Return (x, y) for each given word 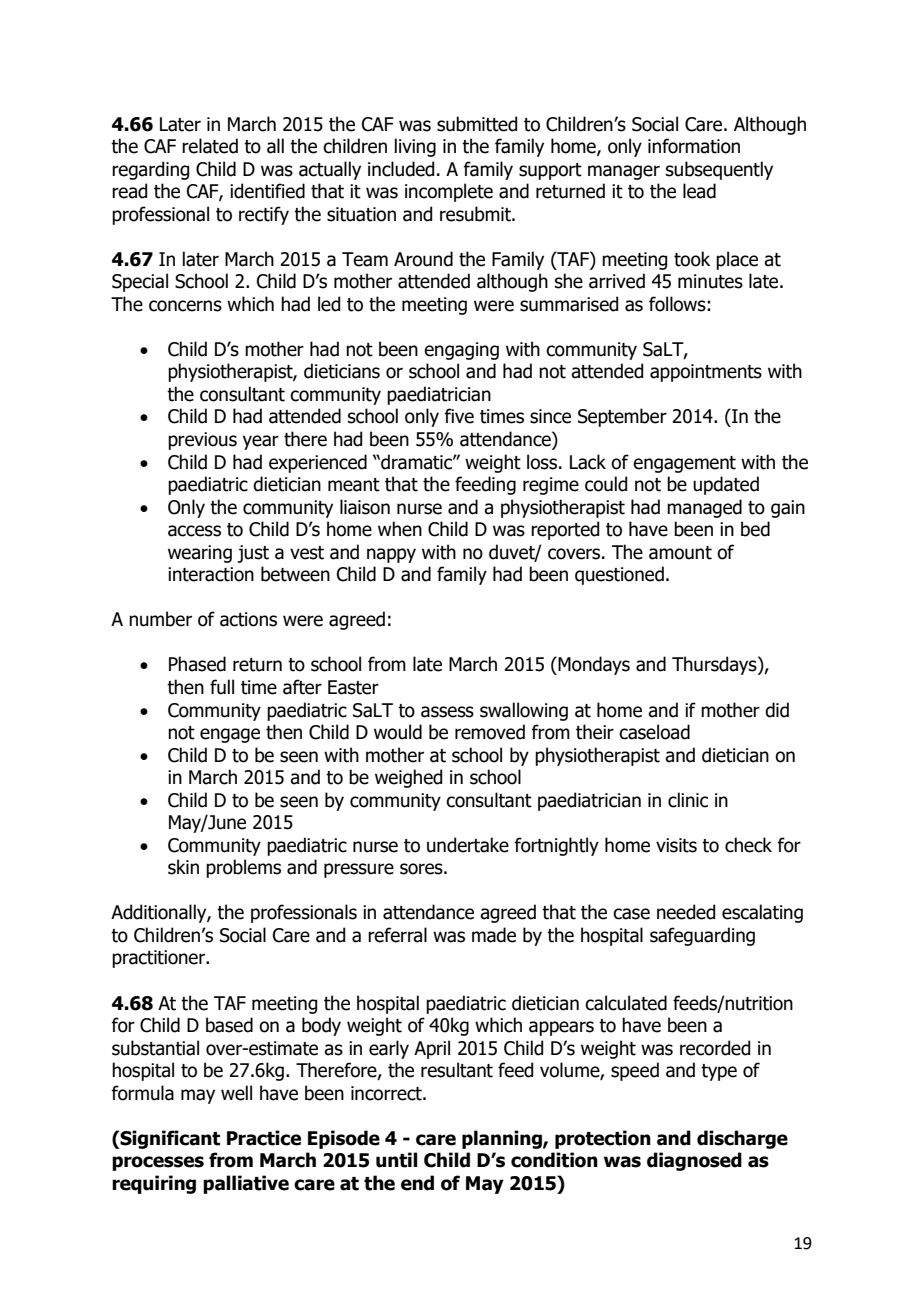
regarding (150, 170)
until (397, 1160)
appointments (706, 373)
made (494, 935)
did (777, 710)
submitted (477, 124)
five (459, 416)
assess (447, 712)
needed (686, 912)
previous (202, 441)
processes (158, 1163)
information (694, 146)
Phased (197, 664)
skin (183, 867)
